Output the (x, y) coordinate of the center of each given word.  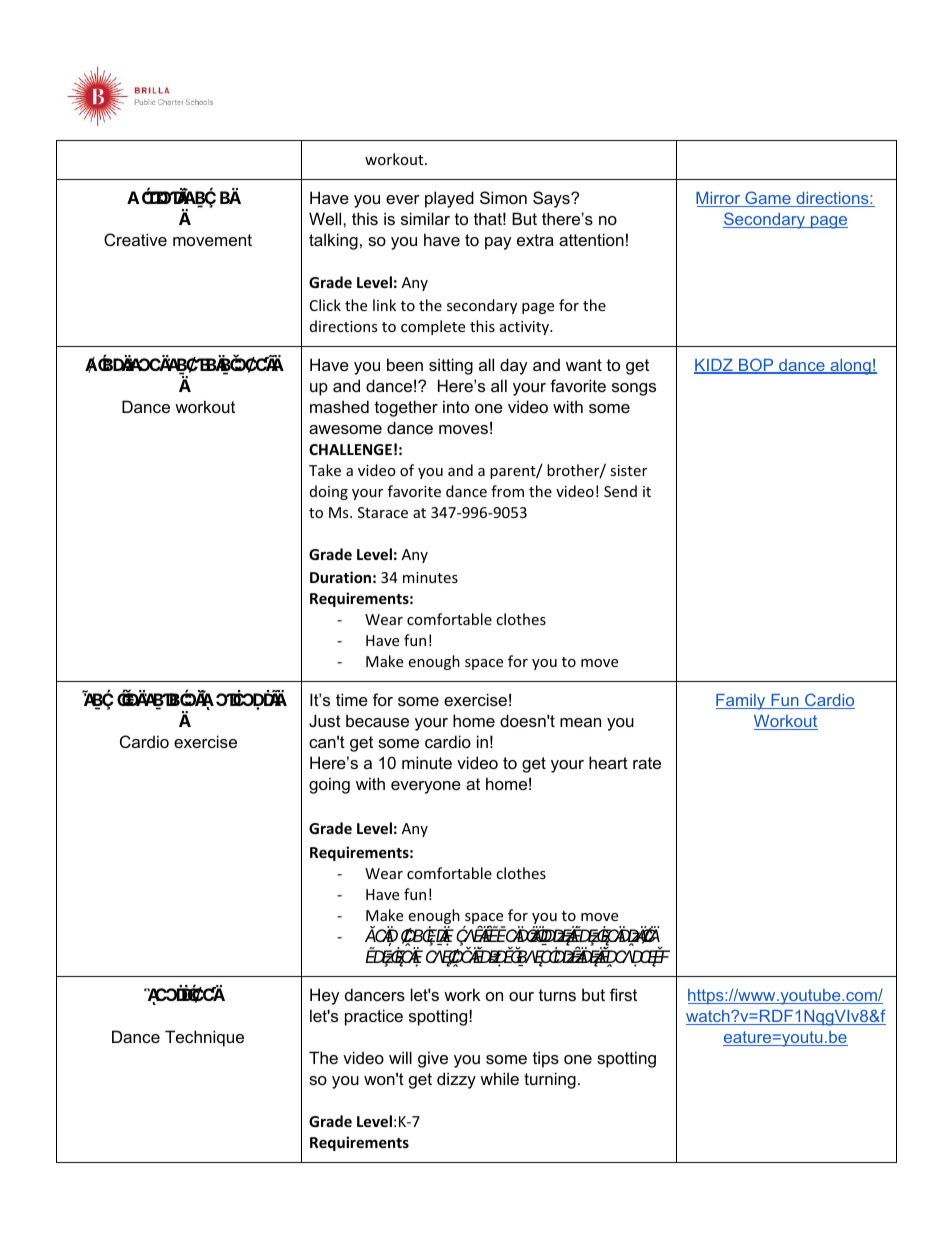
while (499, 1078)
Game (768, 199)
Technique (204, 1038)
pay (498, 243)
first (623, 994)
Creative (135, 239)
